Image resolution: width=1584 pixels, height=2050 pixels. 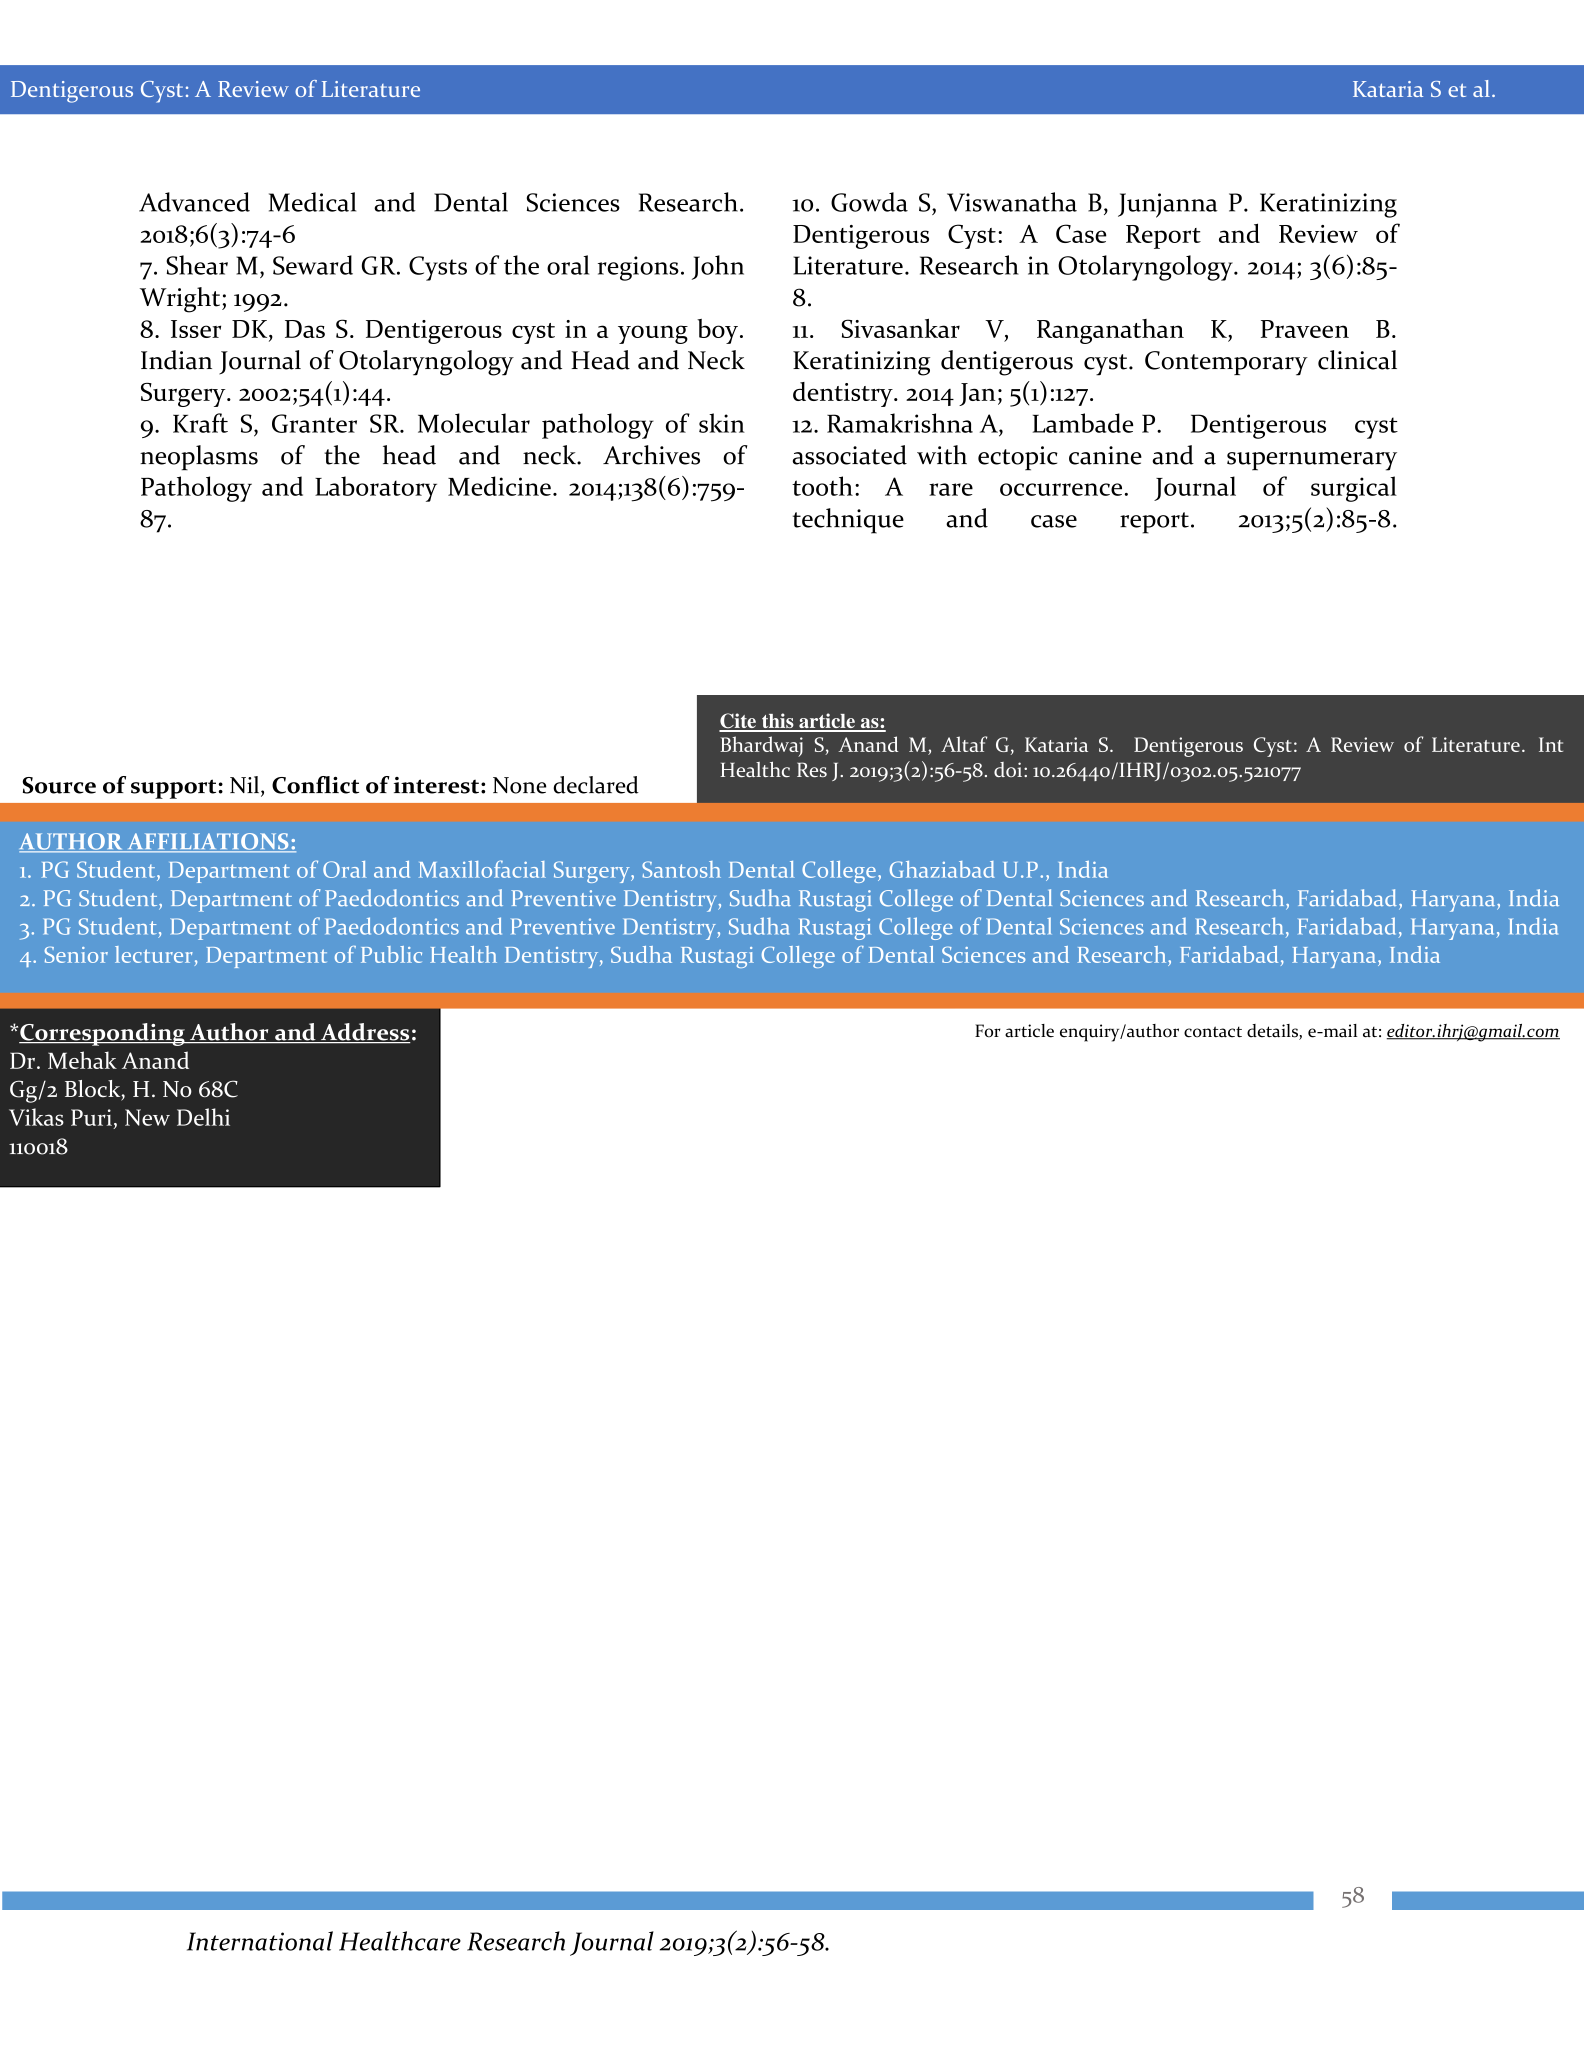 What do you see at coordinates (203, 1117) in the screenshot?
I see `Delhi` at bounding box center [203, 1117].
